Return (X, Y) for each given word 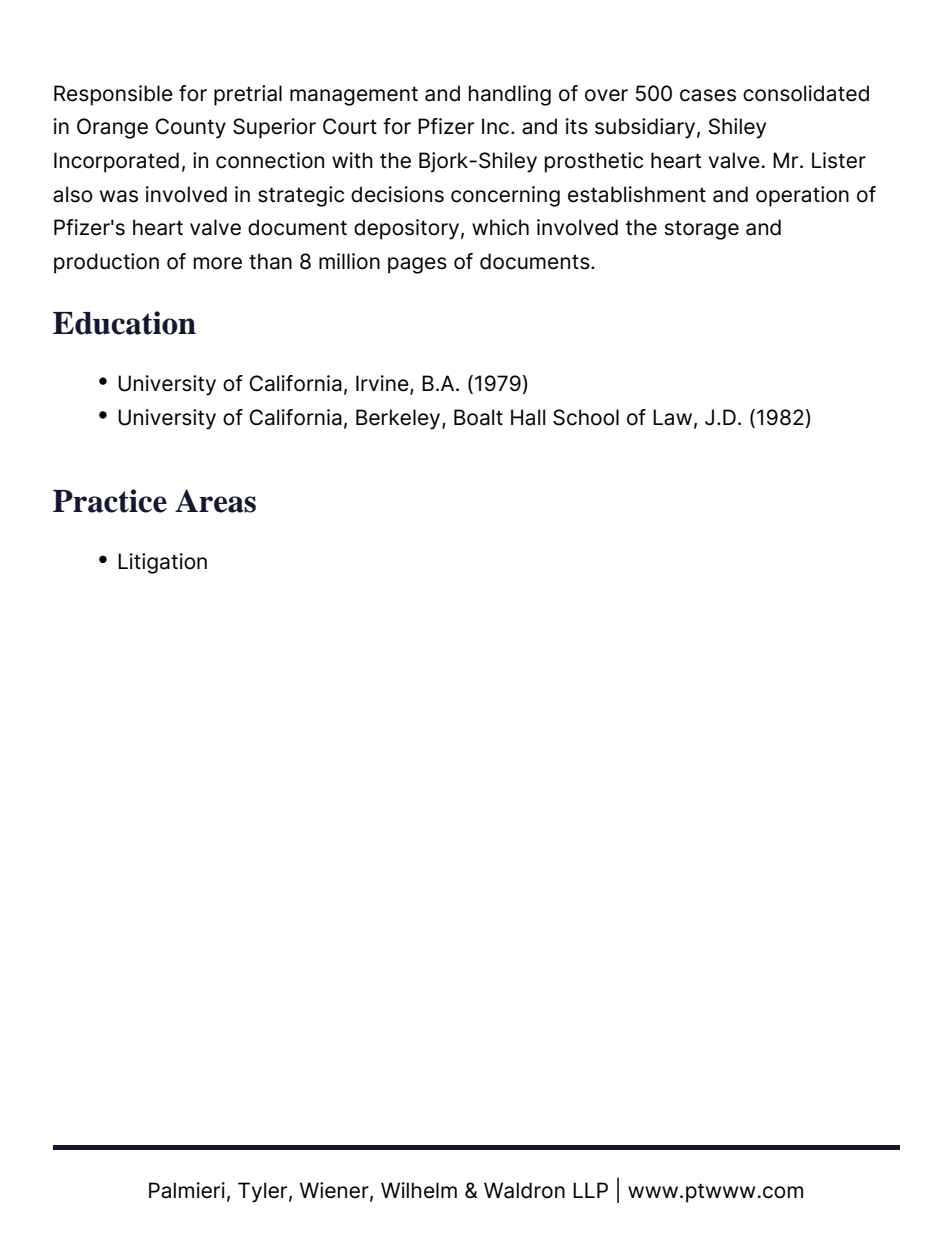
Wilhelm (419, 1190)
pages (417, 265)
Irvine (383, 384)
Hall (528, 417)
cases (708, 95)
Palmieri (187, 1190)
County (190, 128)
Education (124, 323)
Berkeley (399, 419)
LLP (590, 1190)
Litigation (162, 563)
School (586, 417)
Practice (110, 501)
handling (510, 95)
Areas (215, 501)
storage (702, 230)
